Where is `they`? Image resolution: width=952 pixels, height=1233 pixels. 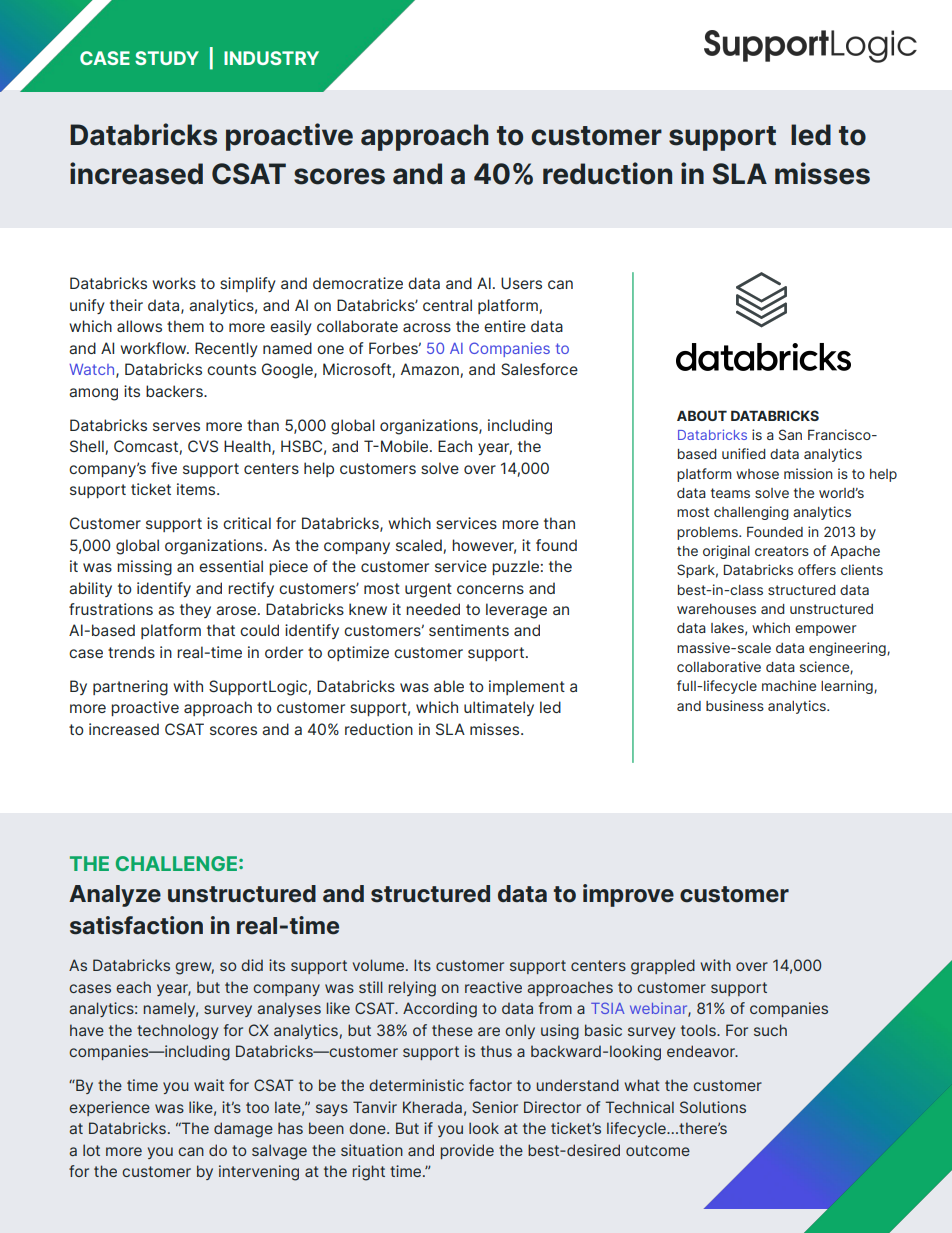
they is located at coordinates (195, 610).
